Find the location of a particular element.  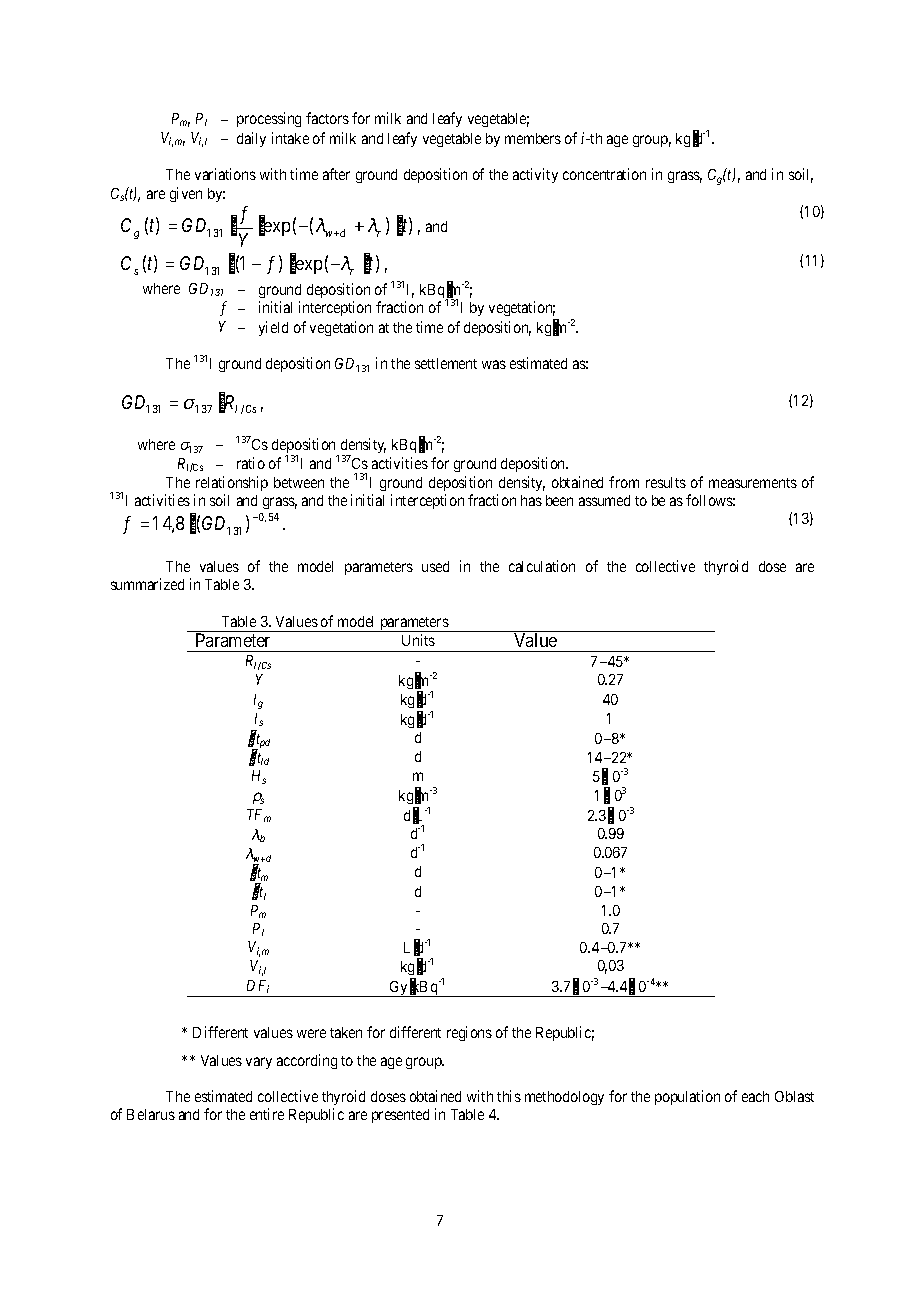

measurements is located at coordinates (753, 483).
